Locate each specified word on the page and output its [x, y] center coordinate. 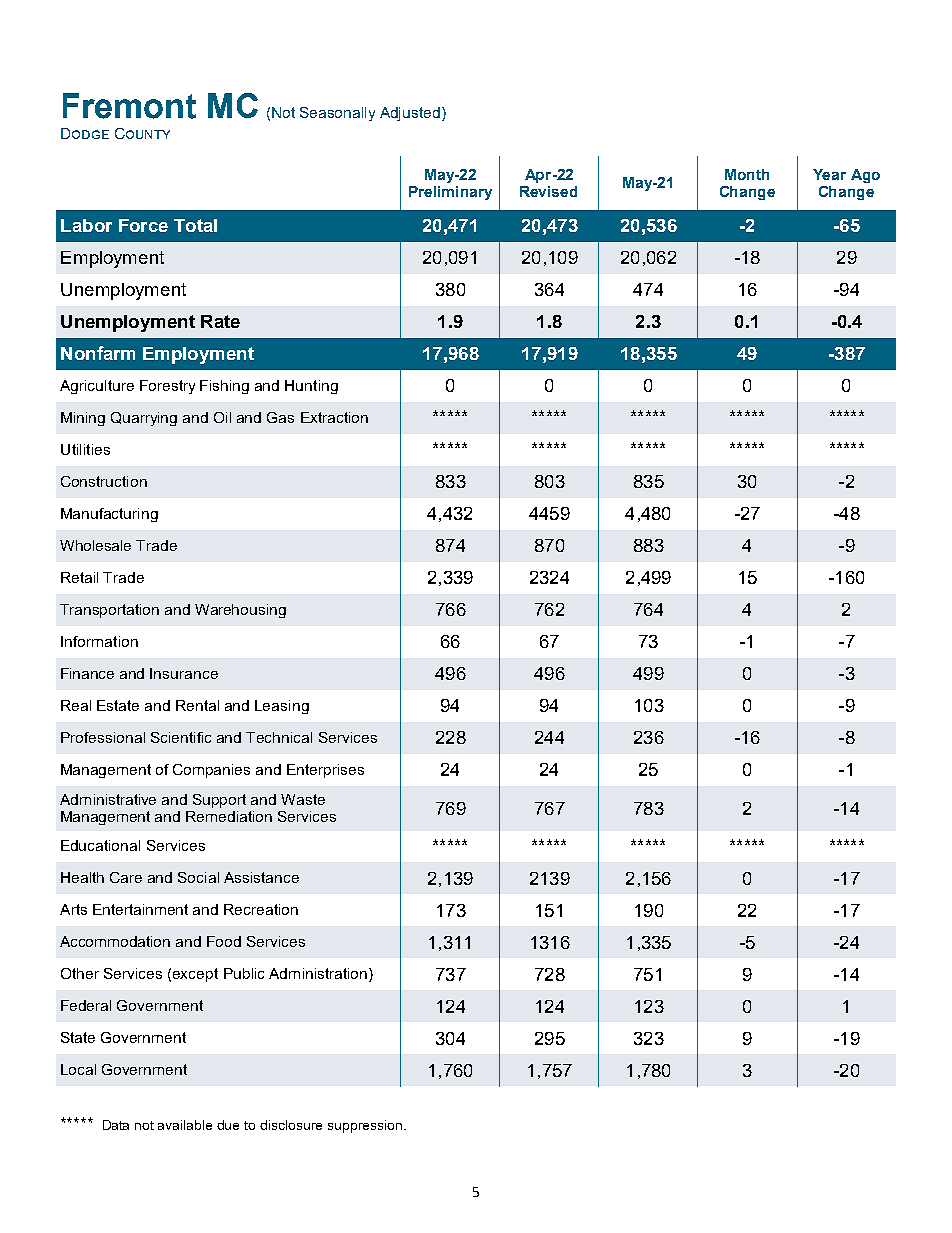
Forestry [167, 387]
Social [198, 877]
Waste [303, 799]
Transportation [109, 611]
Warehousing [240, 611]
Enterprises [325, 771]
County [142, 133]
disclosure [291, 1125]
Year [829, 174]
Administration [318, 973]
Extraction [334, 417]
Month [747, 174]
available [185, 1125]
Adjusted [410, 114]
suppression [365, 1126]
